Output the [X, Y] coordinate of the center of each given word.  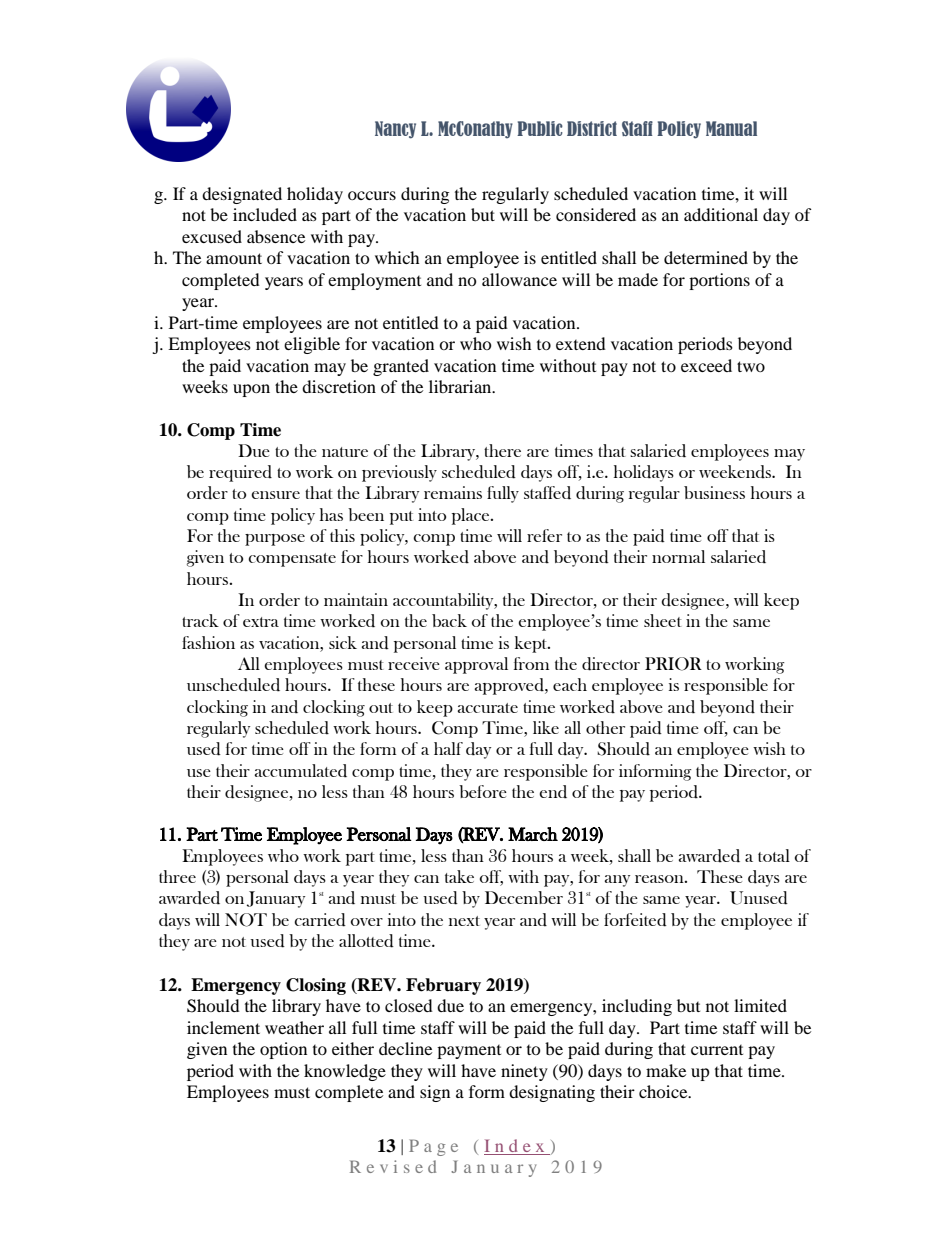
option [283, 1050]
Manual [731, 128]
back [449, 620]
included [265, 214]
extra [261, 622]
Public [540, 128]
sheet [663, 620]
